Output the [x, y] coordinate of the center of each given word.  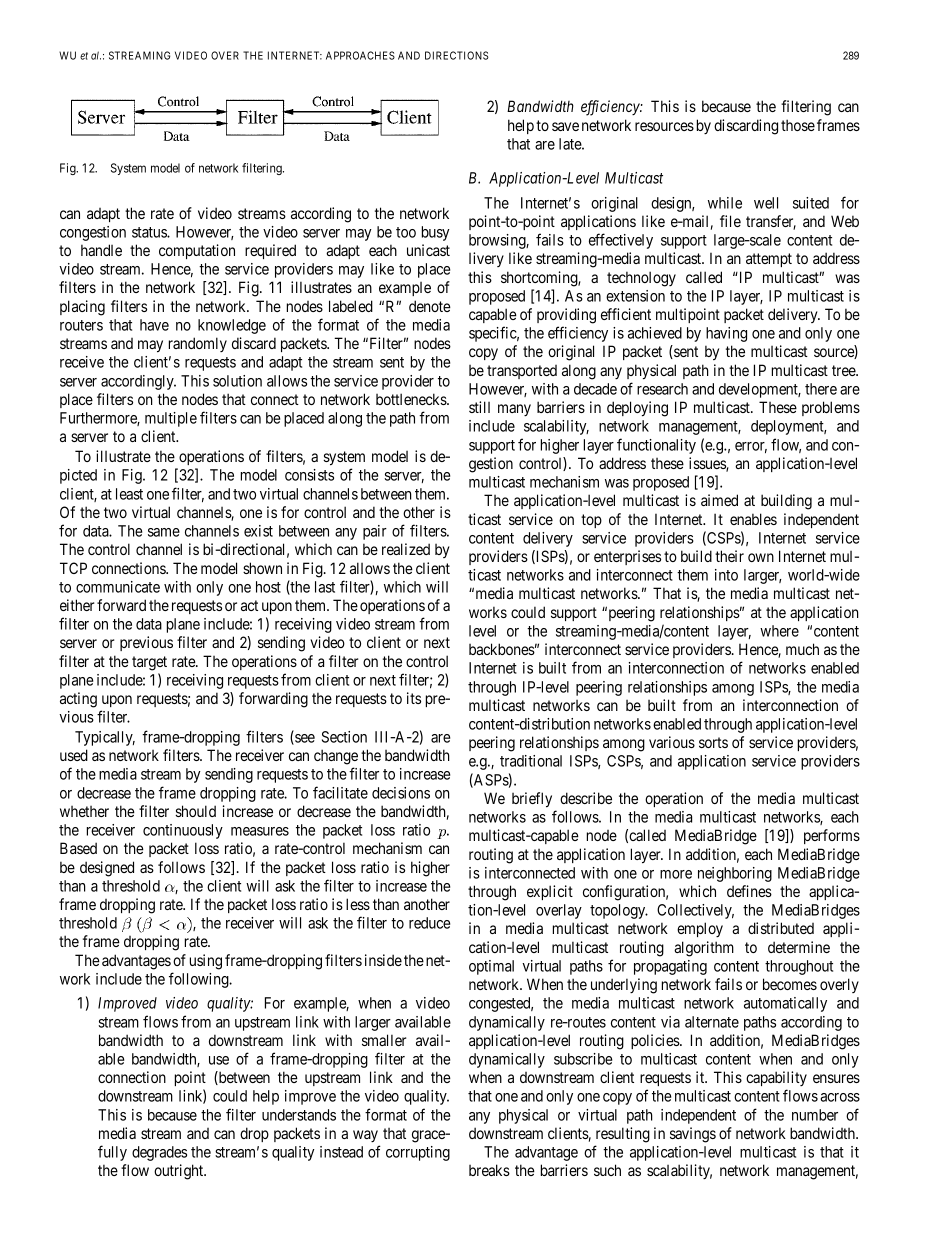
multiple [171, 419]
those [798, 125]
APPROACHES [360, 55]
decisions [401, 793]
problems [831, 408]
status [150, 232]
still [479, 407]
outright [180, 1172]
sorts [713, 742]
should [195, 811]
